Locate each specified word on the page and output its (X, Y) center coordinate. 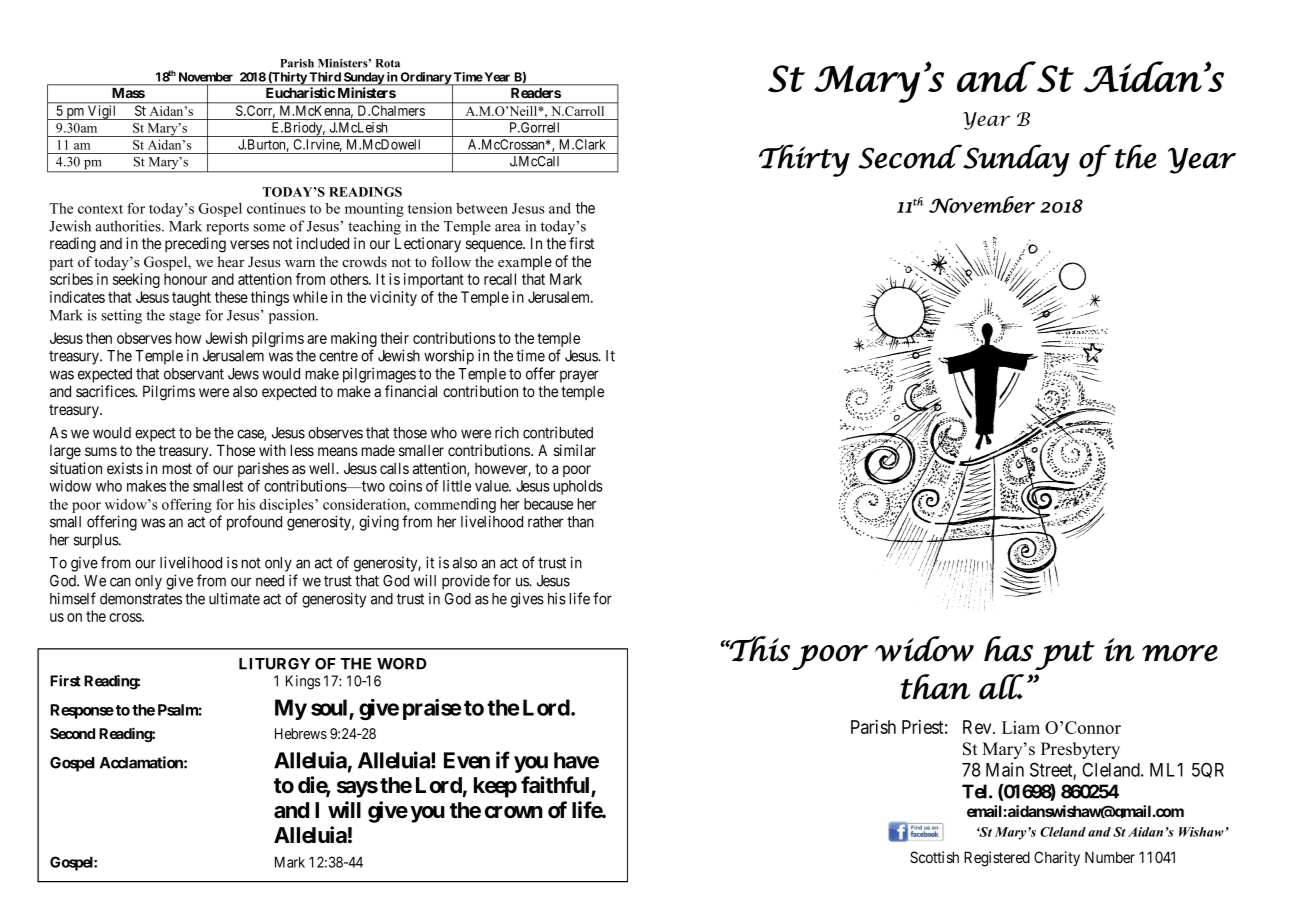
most (177, 468)
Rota (388, 63)
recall (500, 279)
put (1065, 655)
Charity (1057, 858)
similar (575, 450)
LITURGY (274, 664)
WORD (402, 664)
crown (514, 812)
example (525, 262)
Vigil (102, 112)
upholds (578, 487)
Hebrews (301, 733)
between (482, 208)
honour (185, 279)
